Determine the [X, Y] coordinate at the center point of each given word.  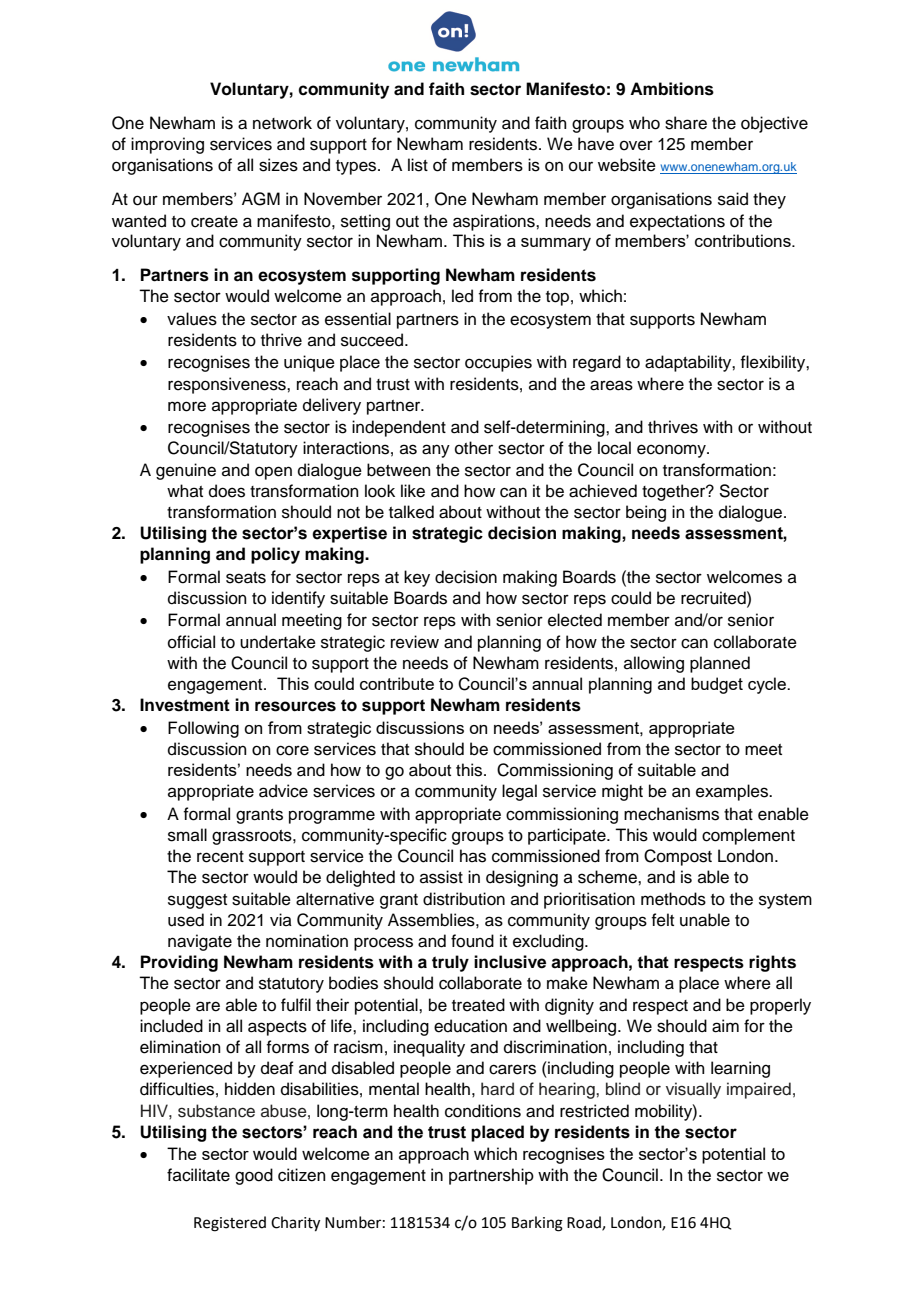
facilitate [198, 1175]
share [686, 123]
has [473, 856]
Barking [537, 1224]
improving [167, 145]
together [675, 492]
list [418, 165]
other [474, 448]
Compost [678, 857]
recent [220, 857]
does [227, 491]
